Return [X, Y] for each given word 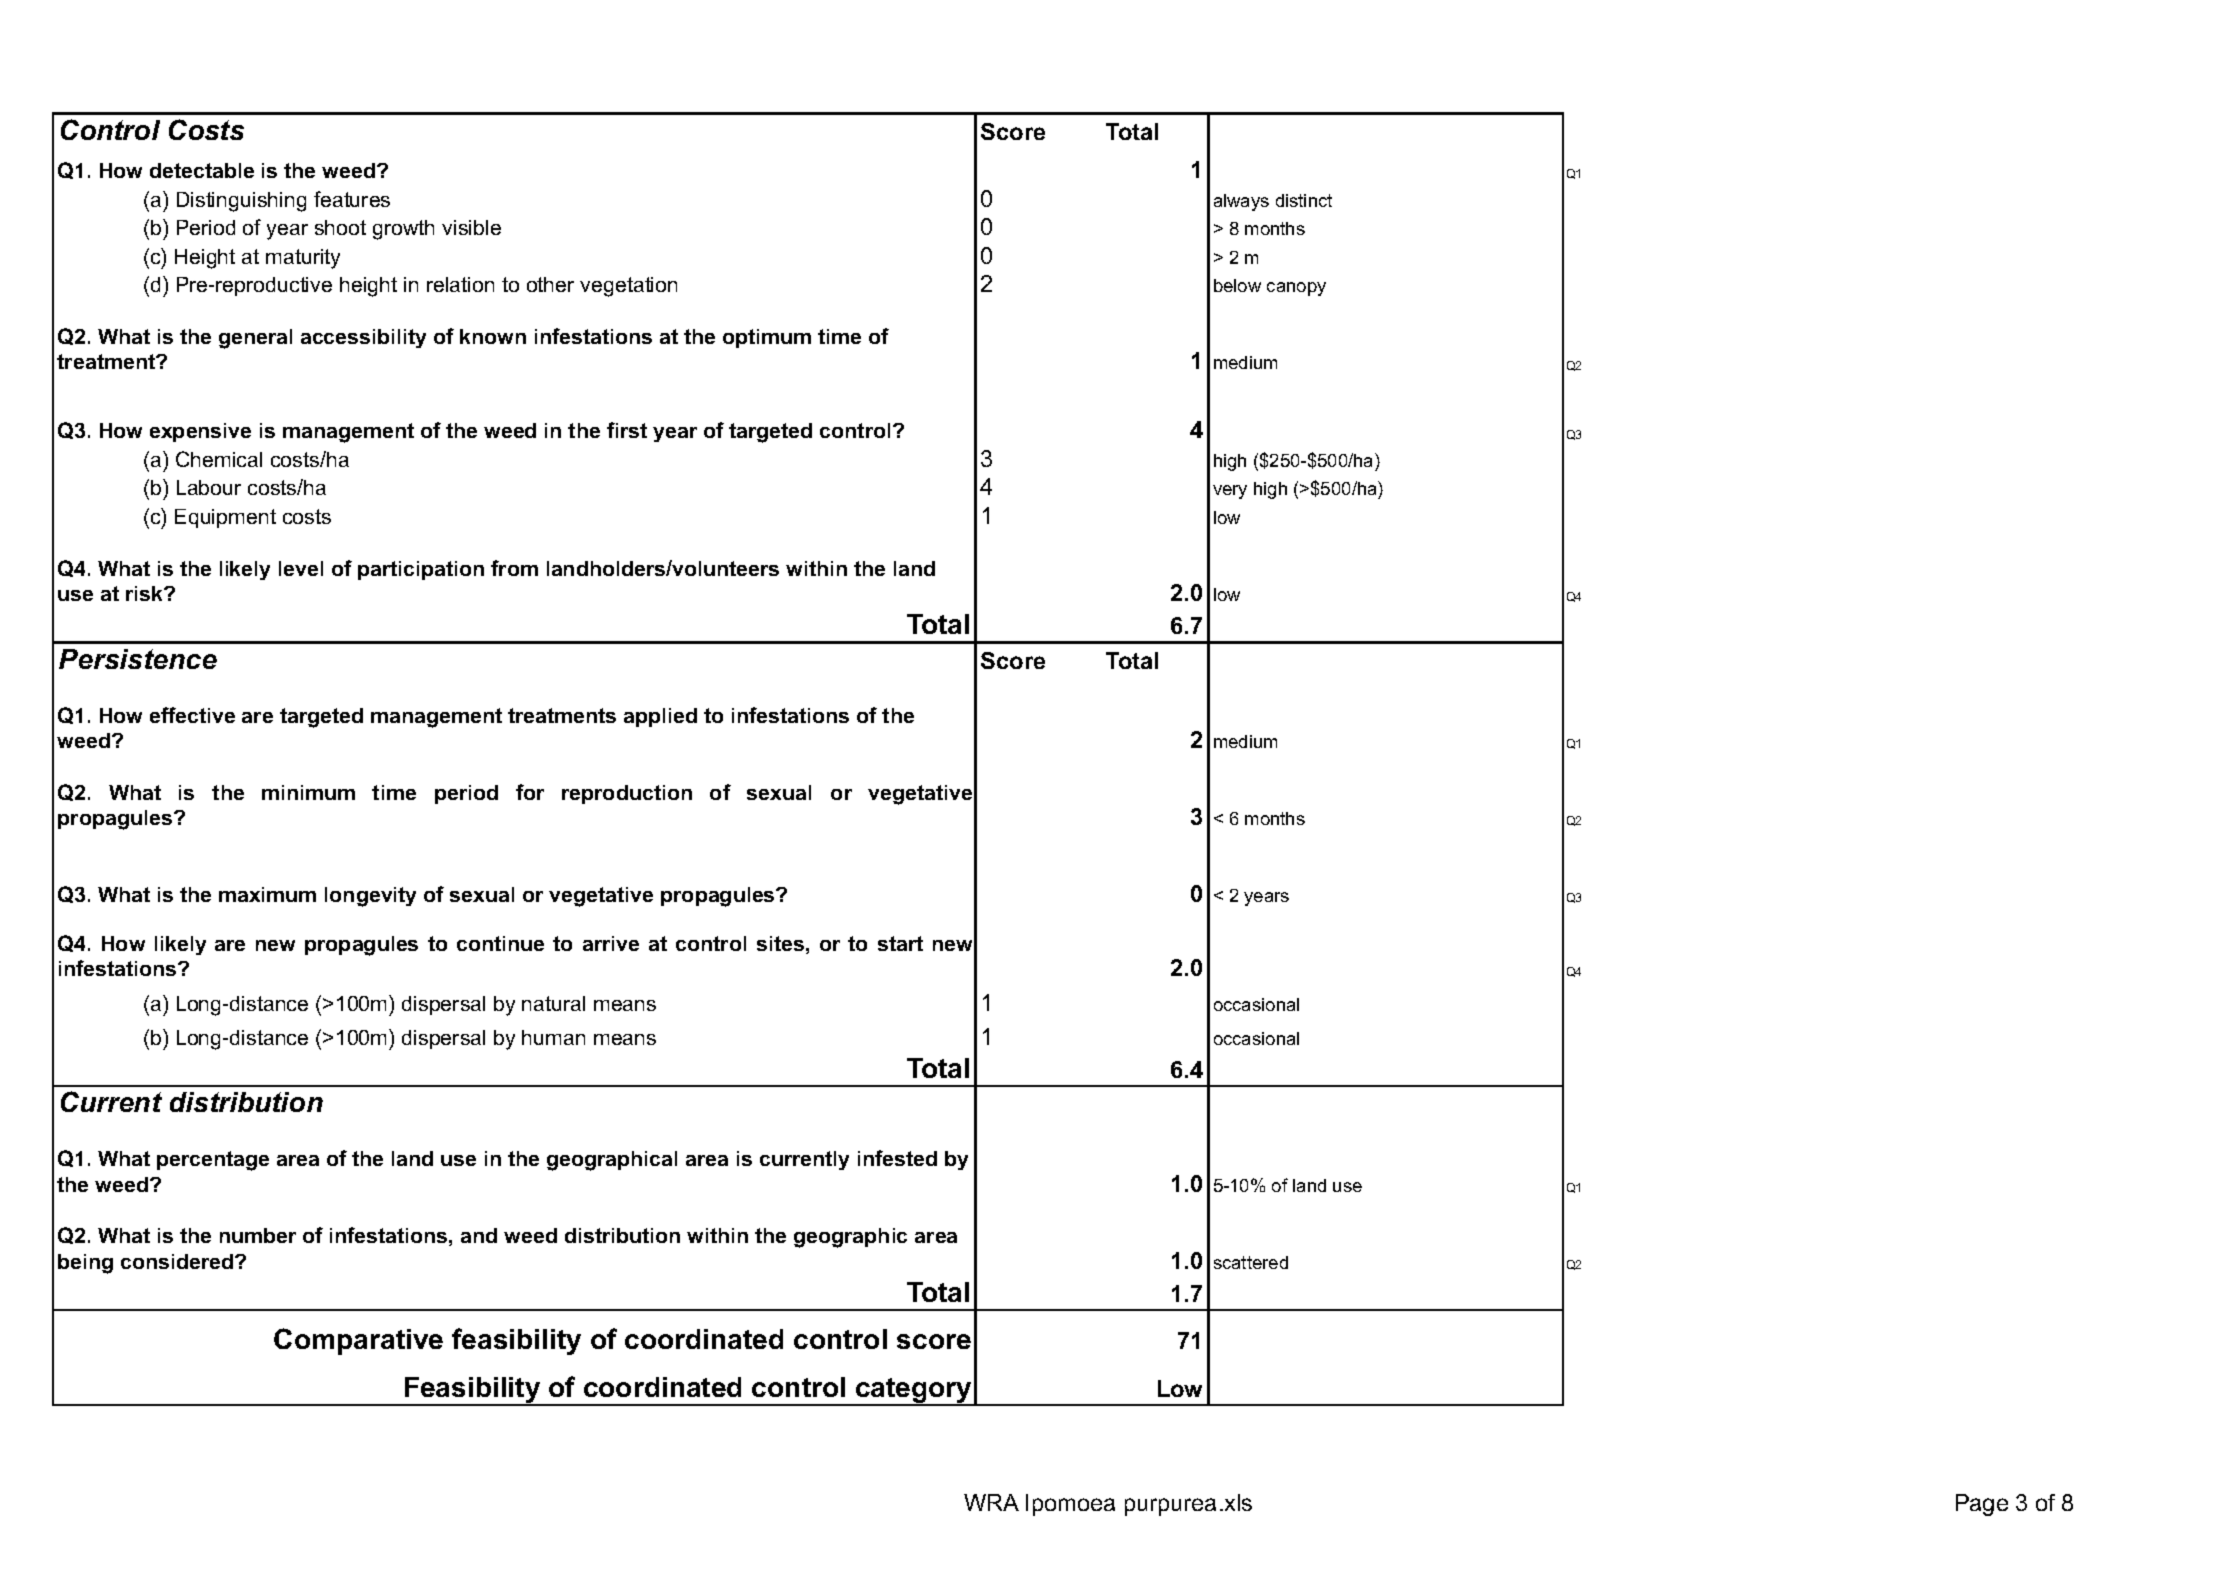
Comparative [358, 1341]
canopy [1296, 289]
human [553, 1037]
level [301, 568]
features [352, 199]
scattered [1251, 1262]
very [1230, 492]
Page [1982, 1505]
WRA [991, 1502]
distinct [1304, 200]
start [900, 943]
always [1241, 202]
